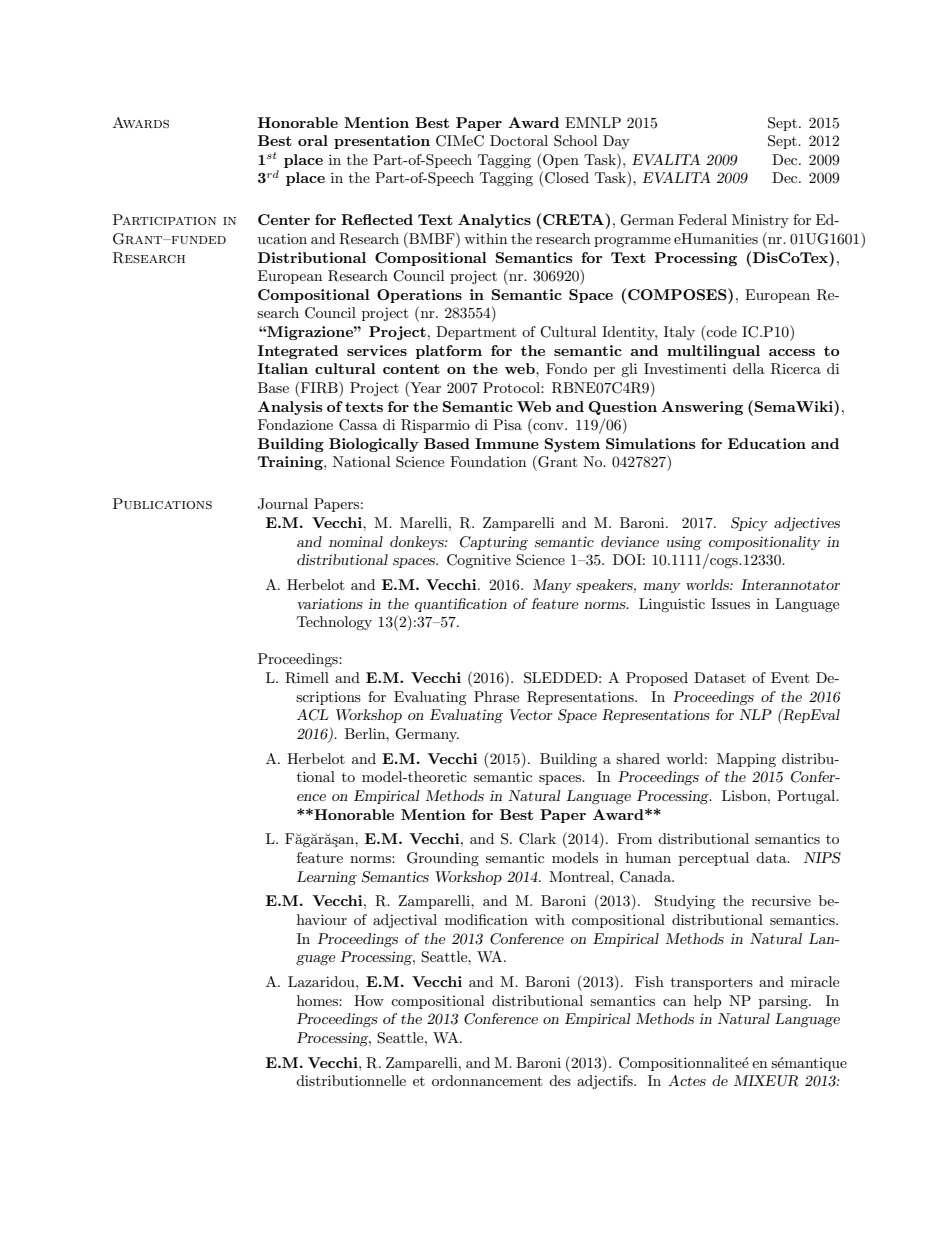 This screenshot has height=1233, width=952. I want to click on How, so click(369, 1000).
